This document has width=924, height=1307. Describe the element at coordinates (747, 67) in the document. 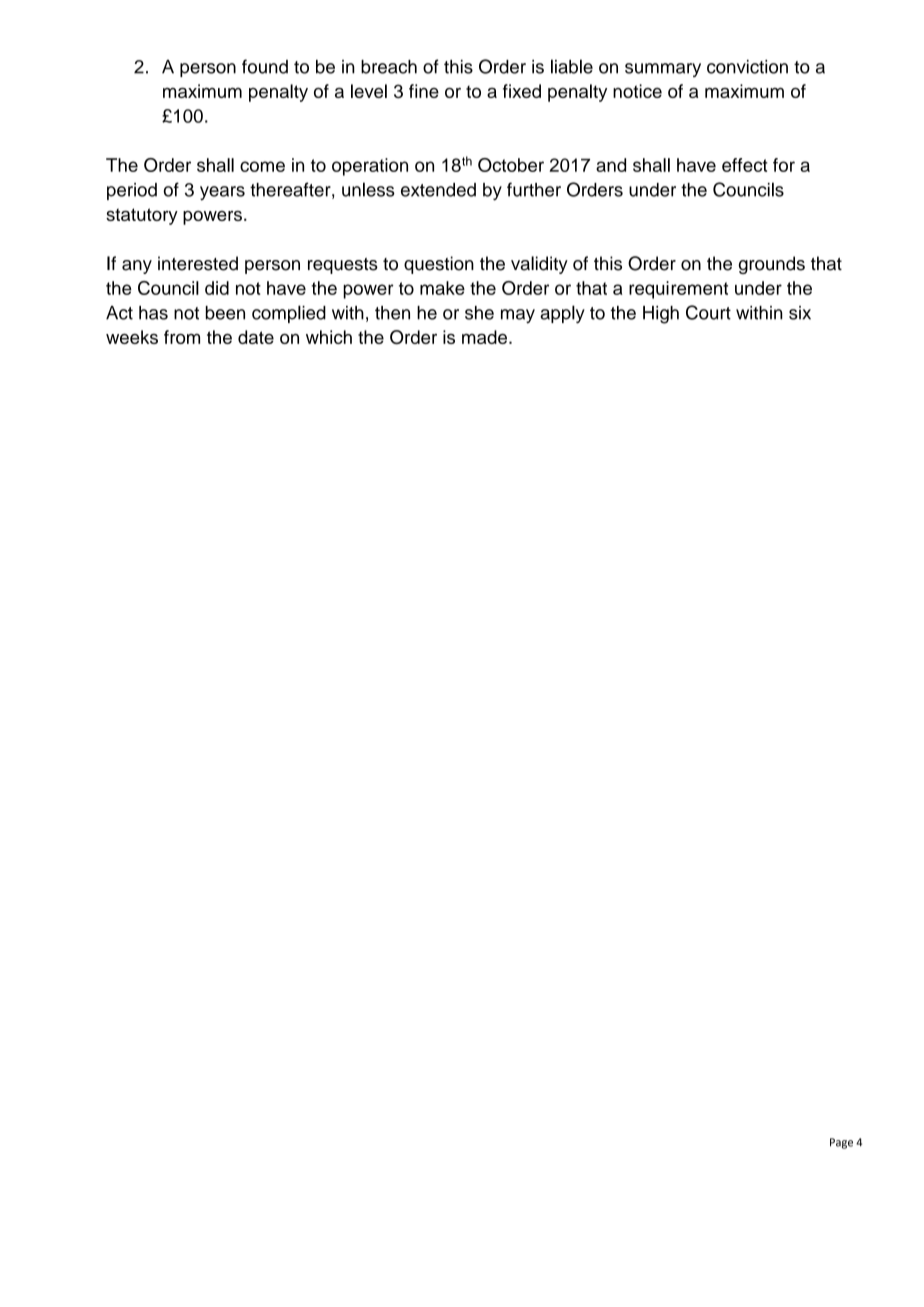

I see `conviction` at that location.
